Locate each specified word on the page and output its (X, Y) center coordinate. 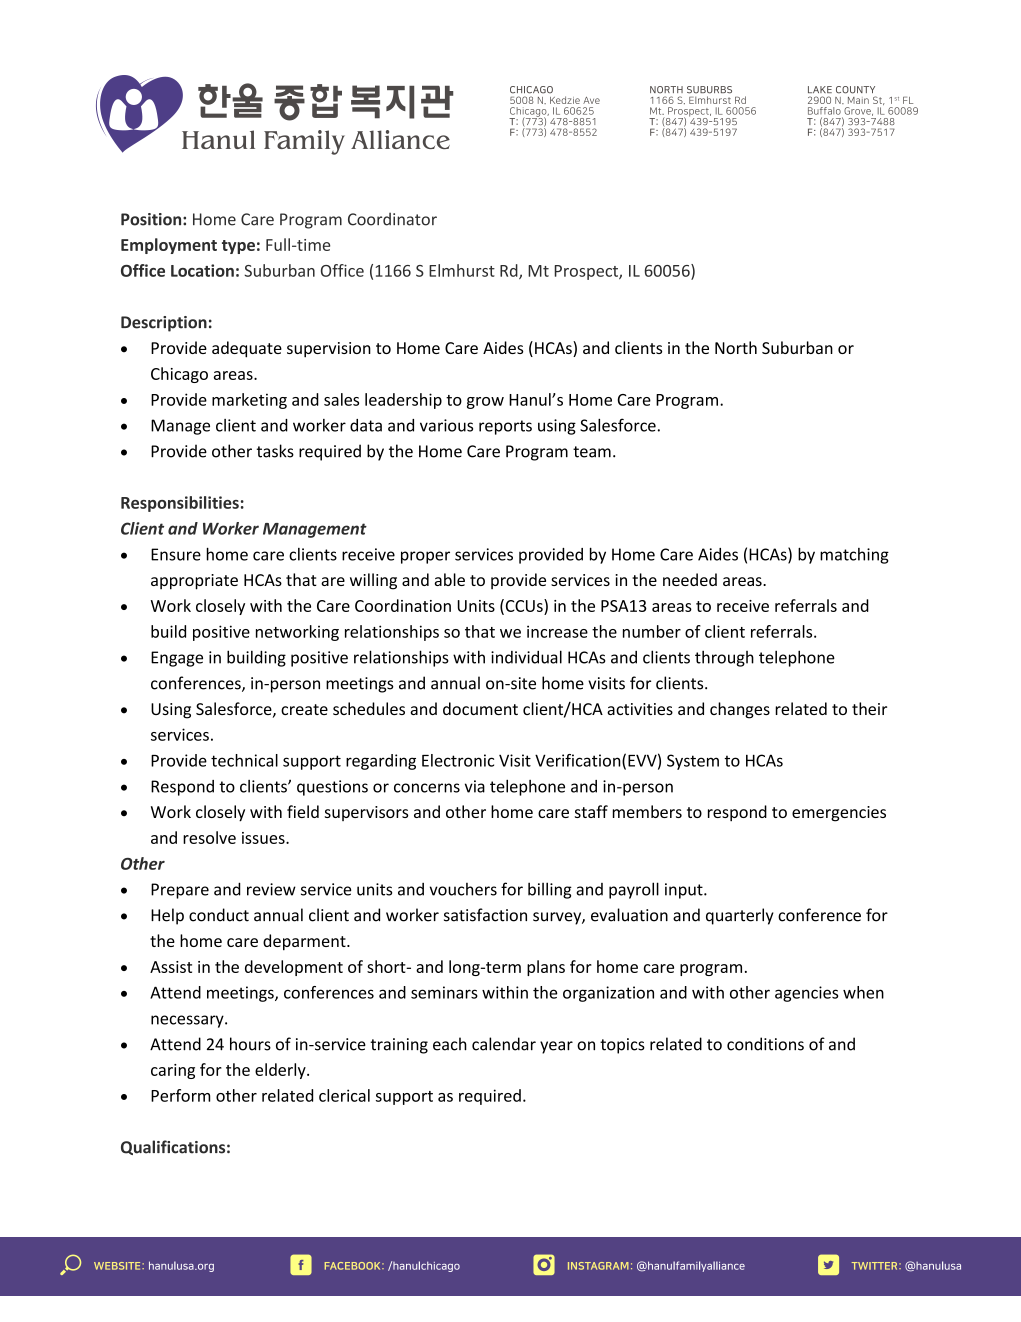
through (724, 658)
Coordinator (392, 219)
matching (854, 556)
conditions (765, 1044)
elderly (281, 1071)
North (736, 347)
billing (550, 890)
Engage (177, 659)
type (238, 247)
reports (505, 427)
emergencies (839, 814)
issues (264, 838)
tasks (275, 451)
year (556, 1047)
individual (526, 657)
